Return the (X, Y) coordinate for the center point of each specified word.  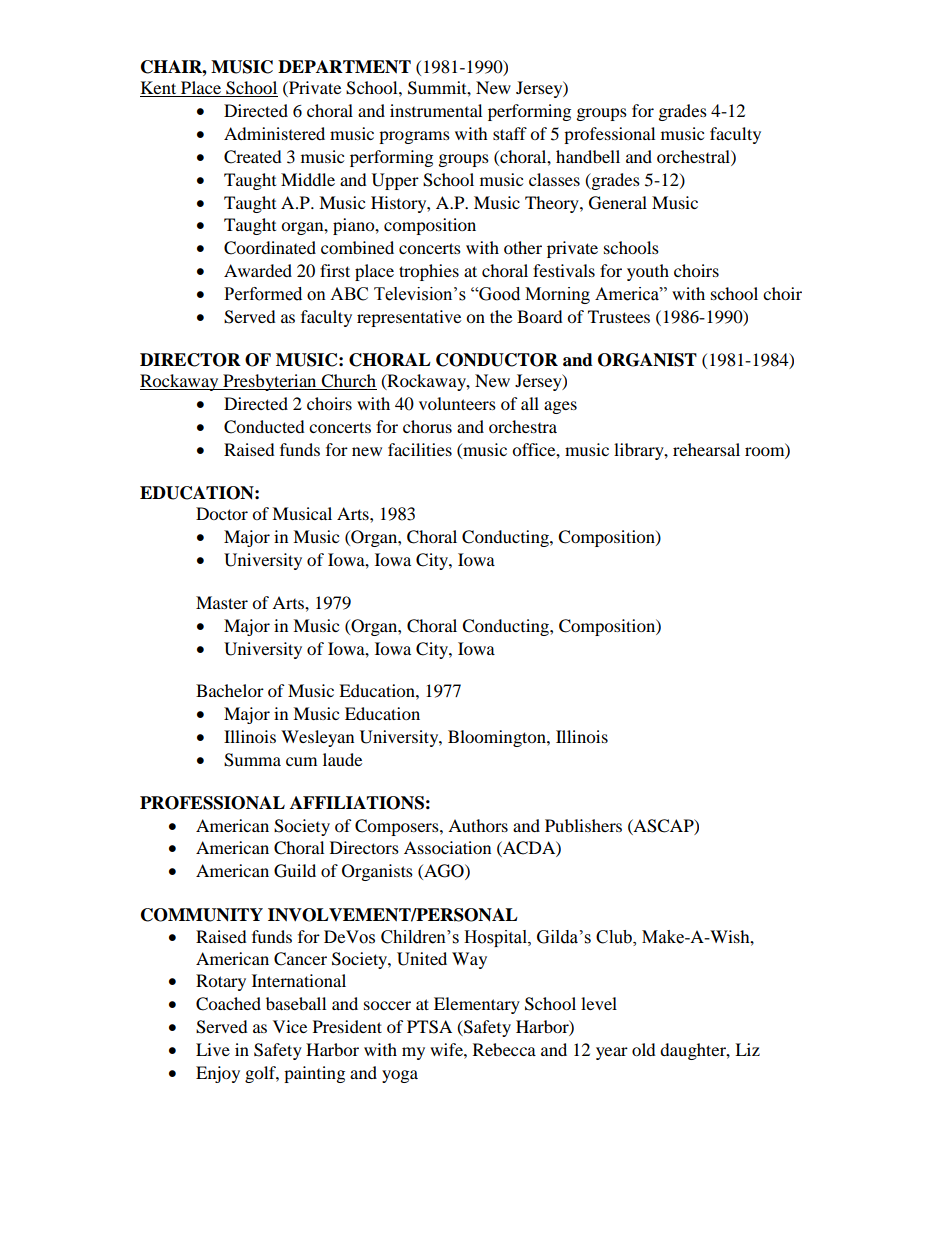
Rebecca (504, 1049)
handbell (588, 156)
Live (213, 1049)
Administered (274, 133)
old (644, 1049)
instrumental (436, 110)
